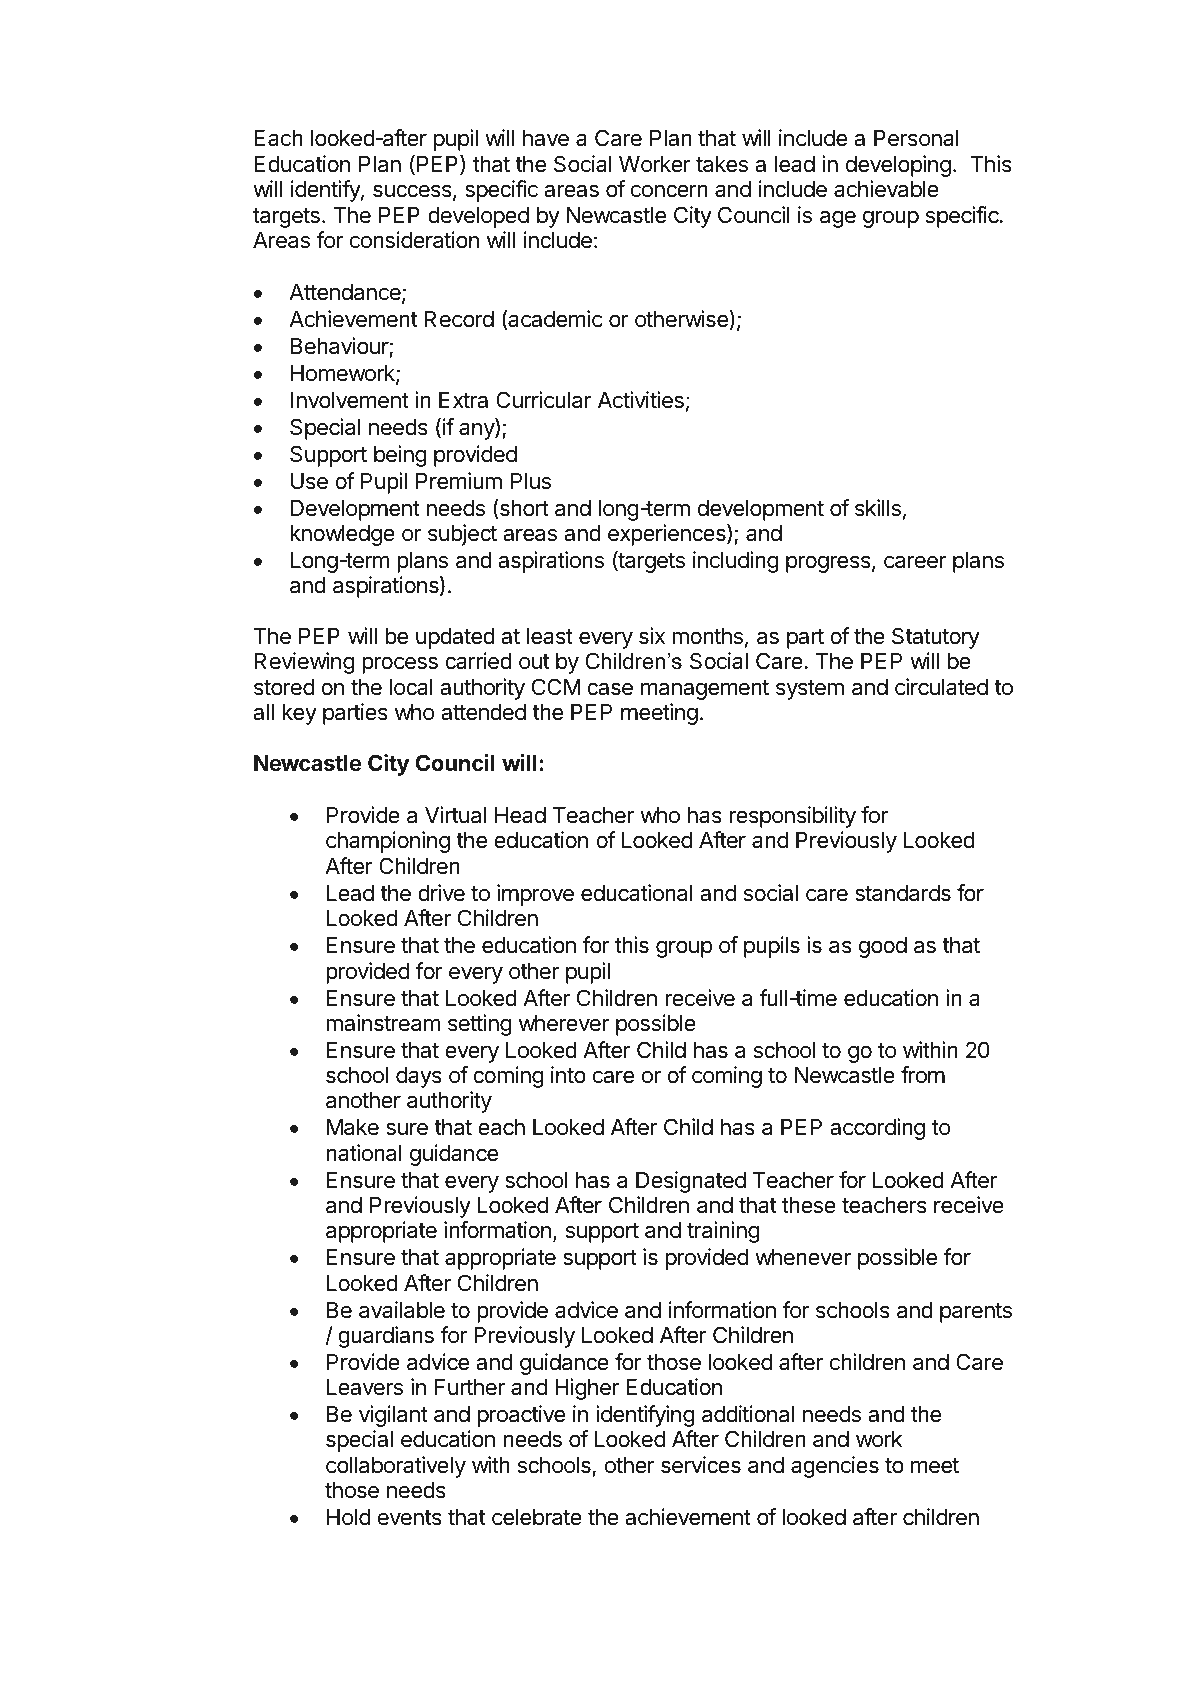  Describe the element at coordinates (669, 191) in the screenshot. I see `concern` at that location.
